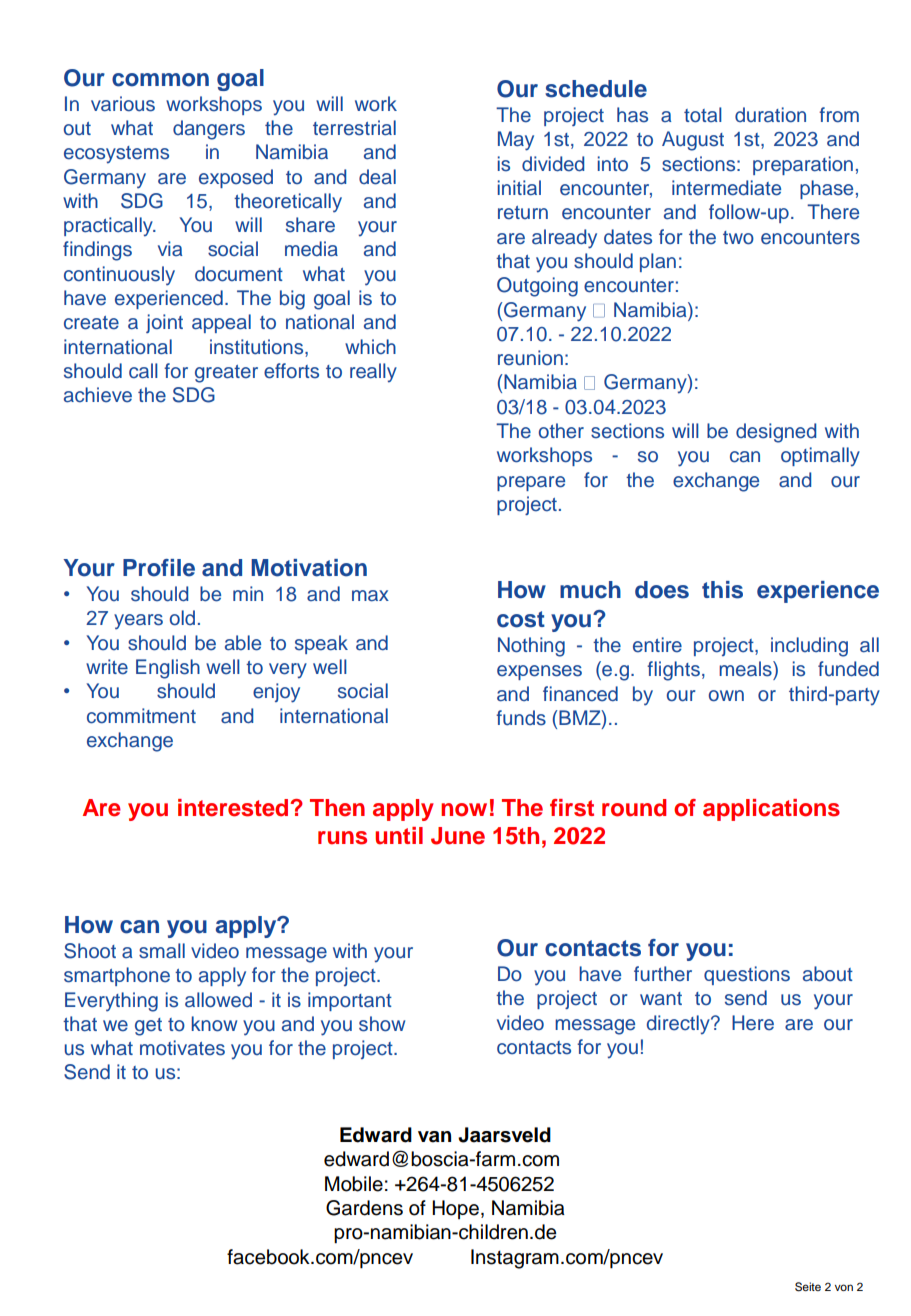  Describe the element at coordinates (168, 669) in the document. I see `English` at that location.
